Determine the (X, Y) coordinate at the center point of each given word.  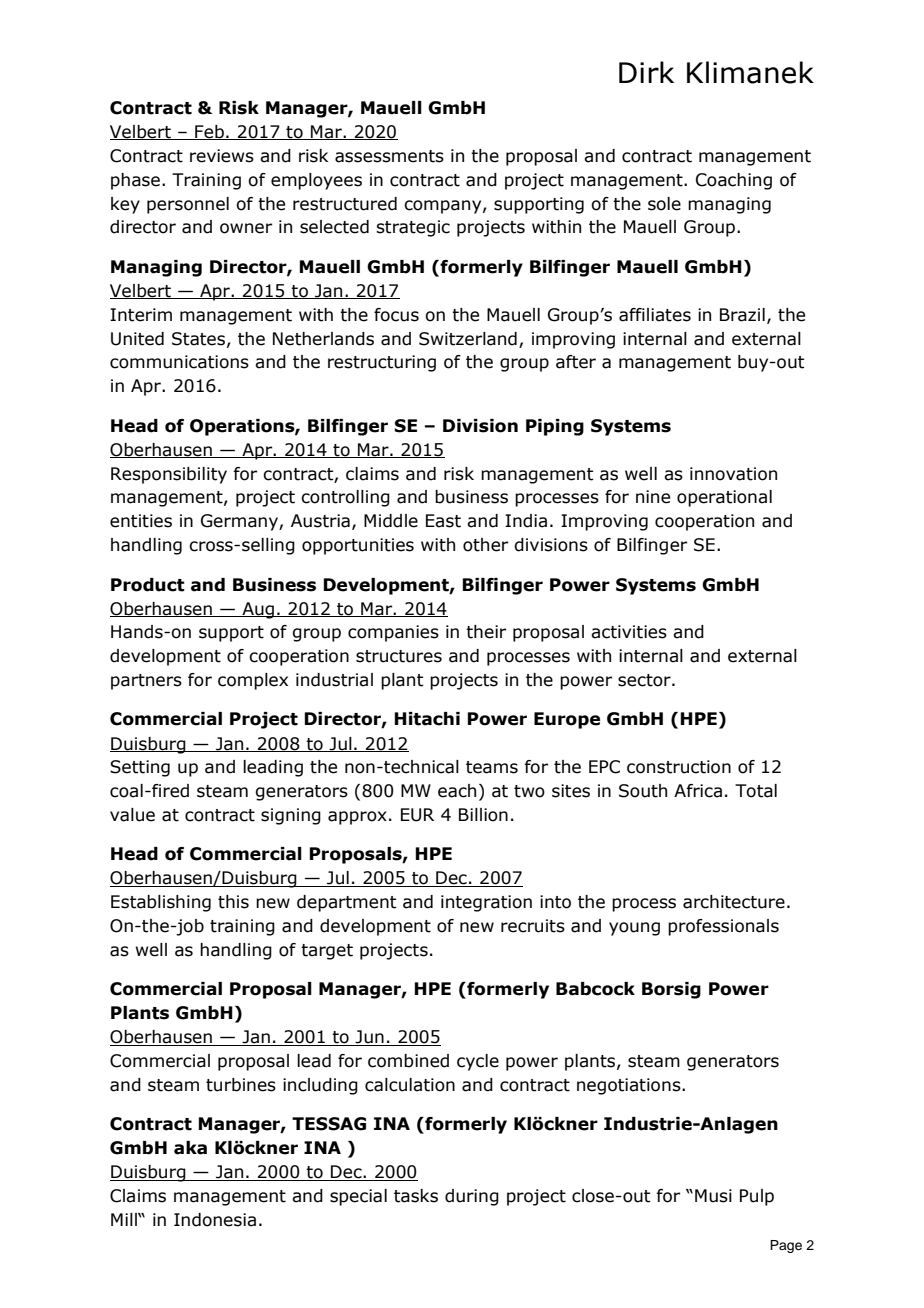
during (472, 1197)
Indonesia (215, 1220)
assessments (389, 156)
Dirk (646, 72)
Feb (209, 132)
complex (253, 681)
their (486, 632)
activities (629, 632)
